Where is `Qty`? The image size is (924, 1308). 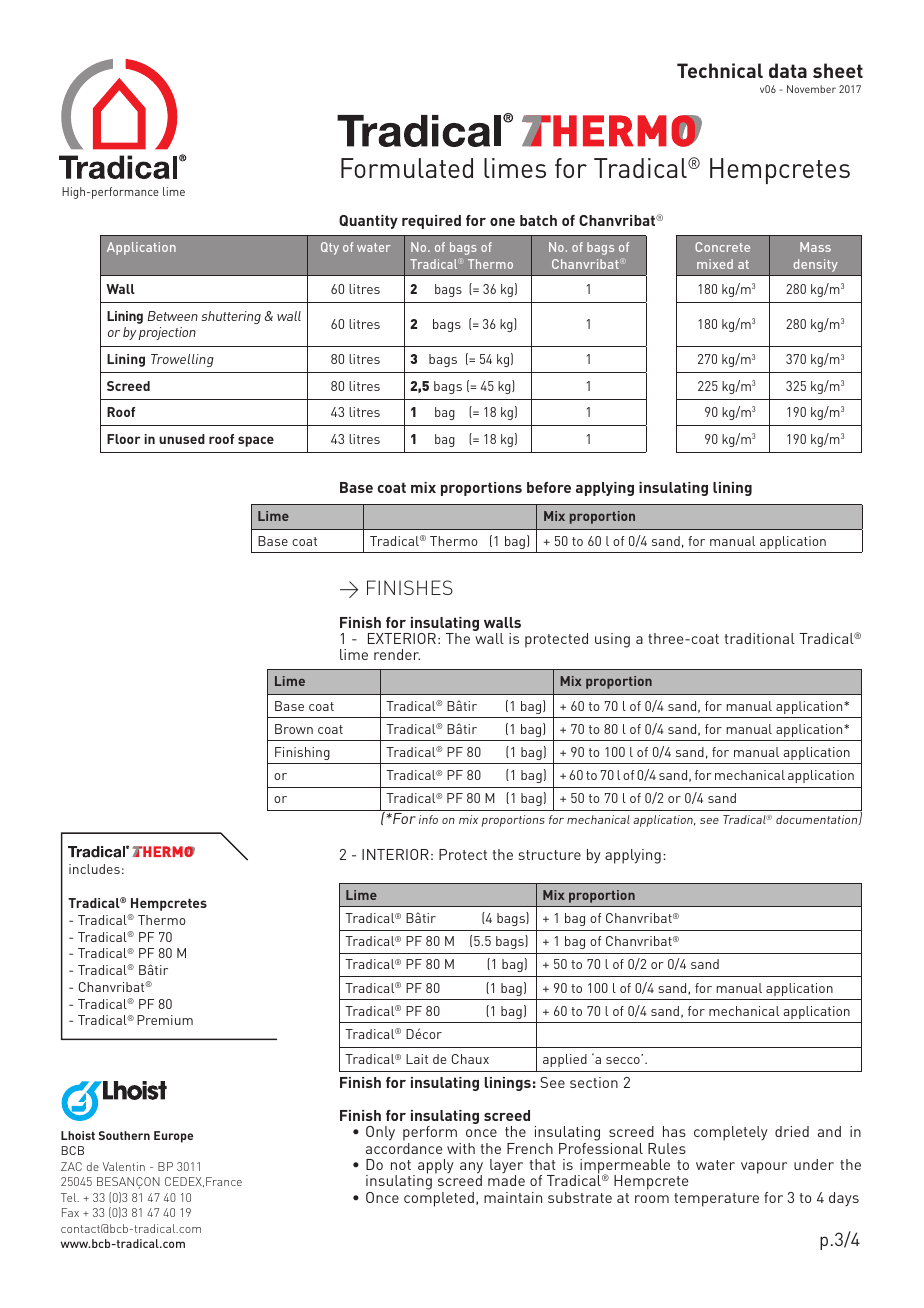 Qty is located at coordinates (330, 248).
